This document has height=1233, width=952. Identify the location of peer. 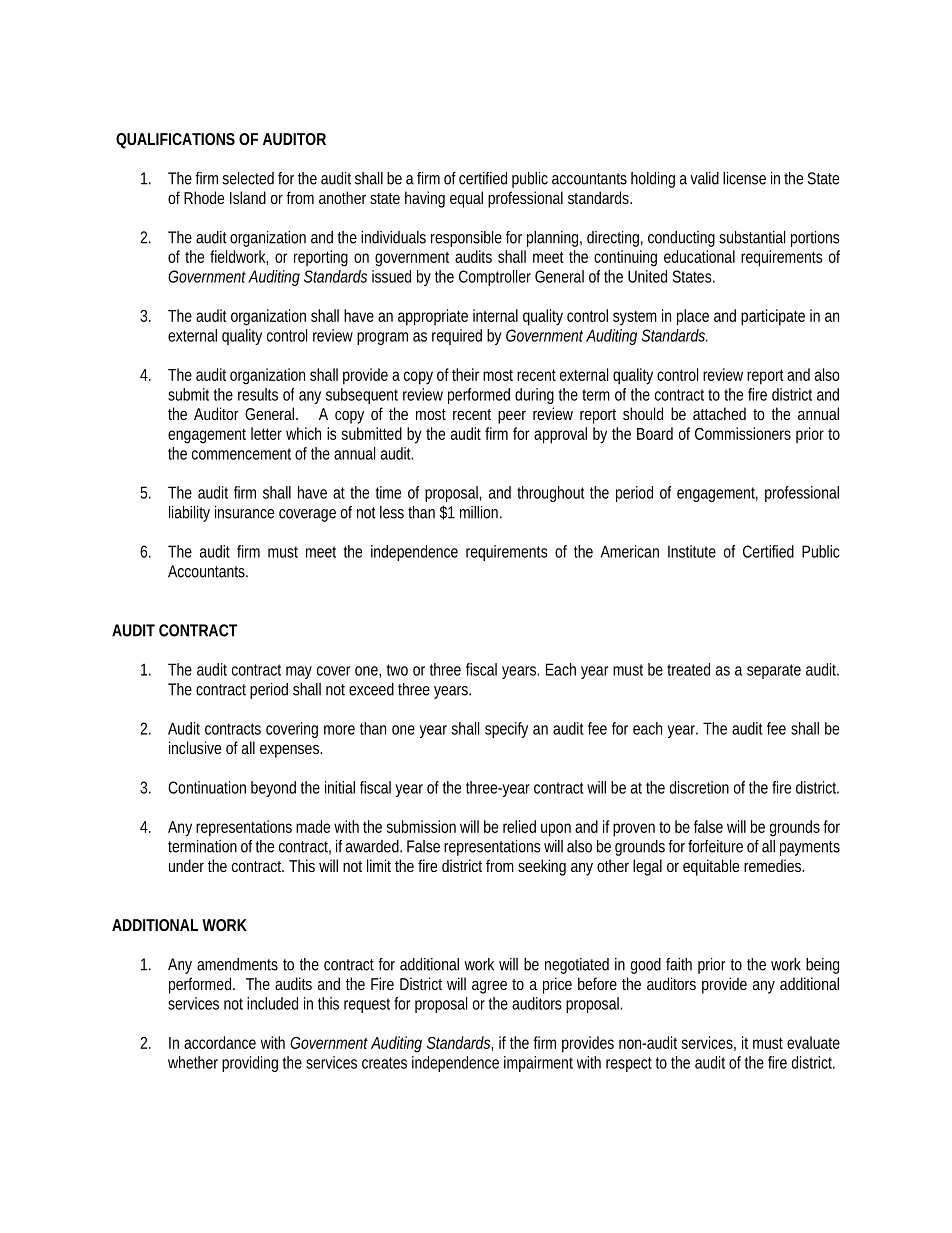
(512, 417).
